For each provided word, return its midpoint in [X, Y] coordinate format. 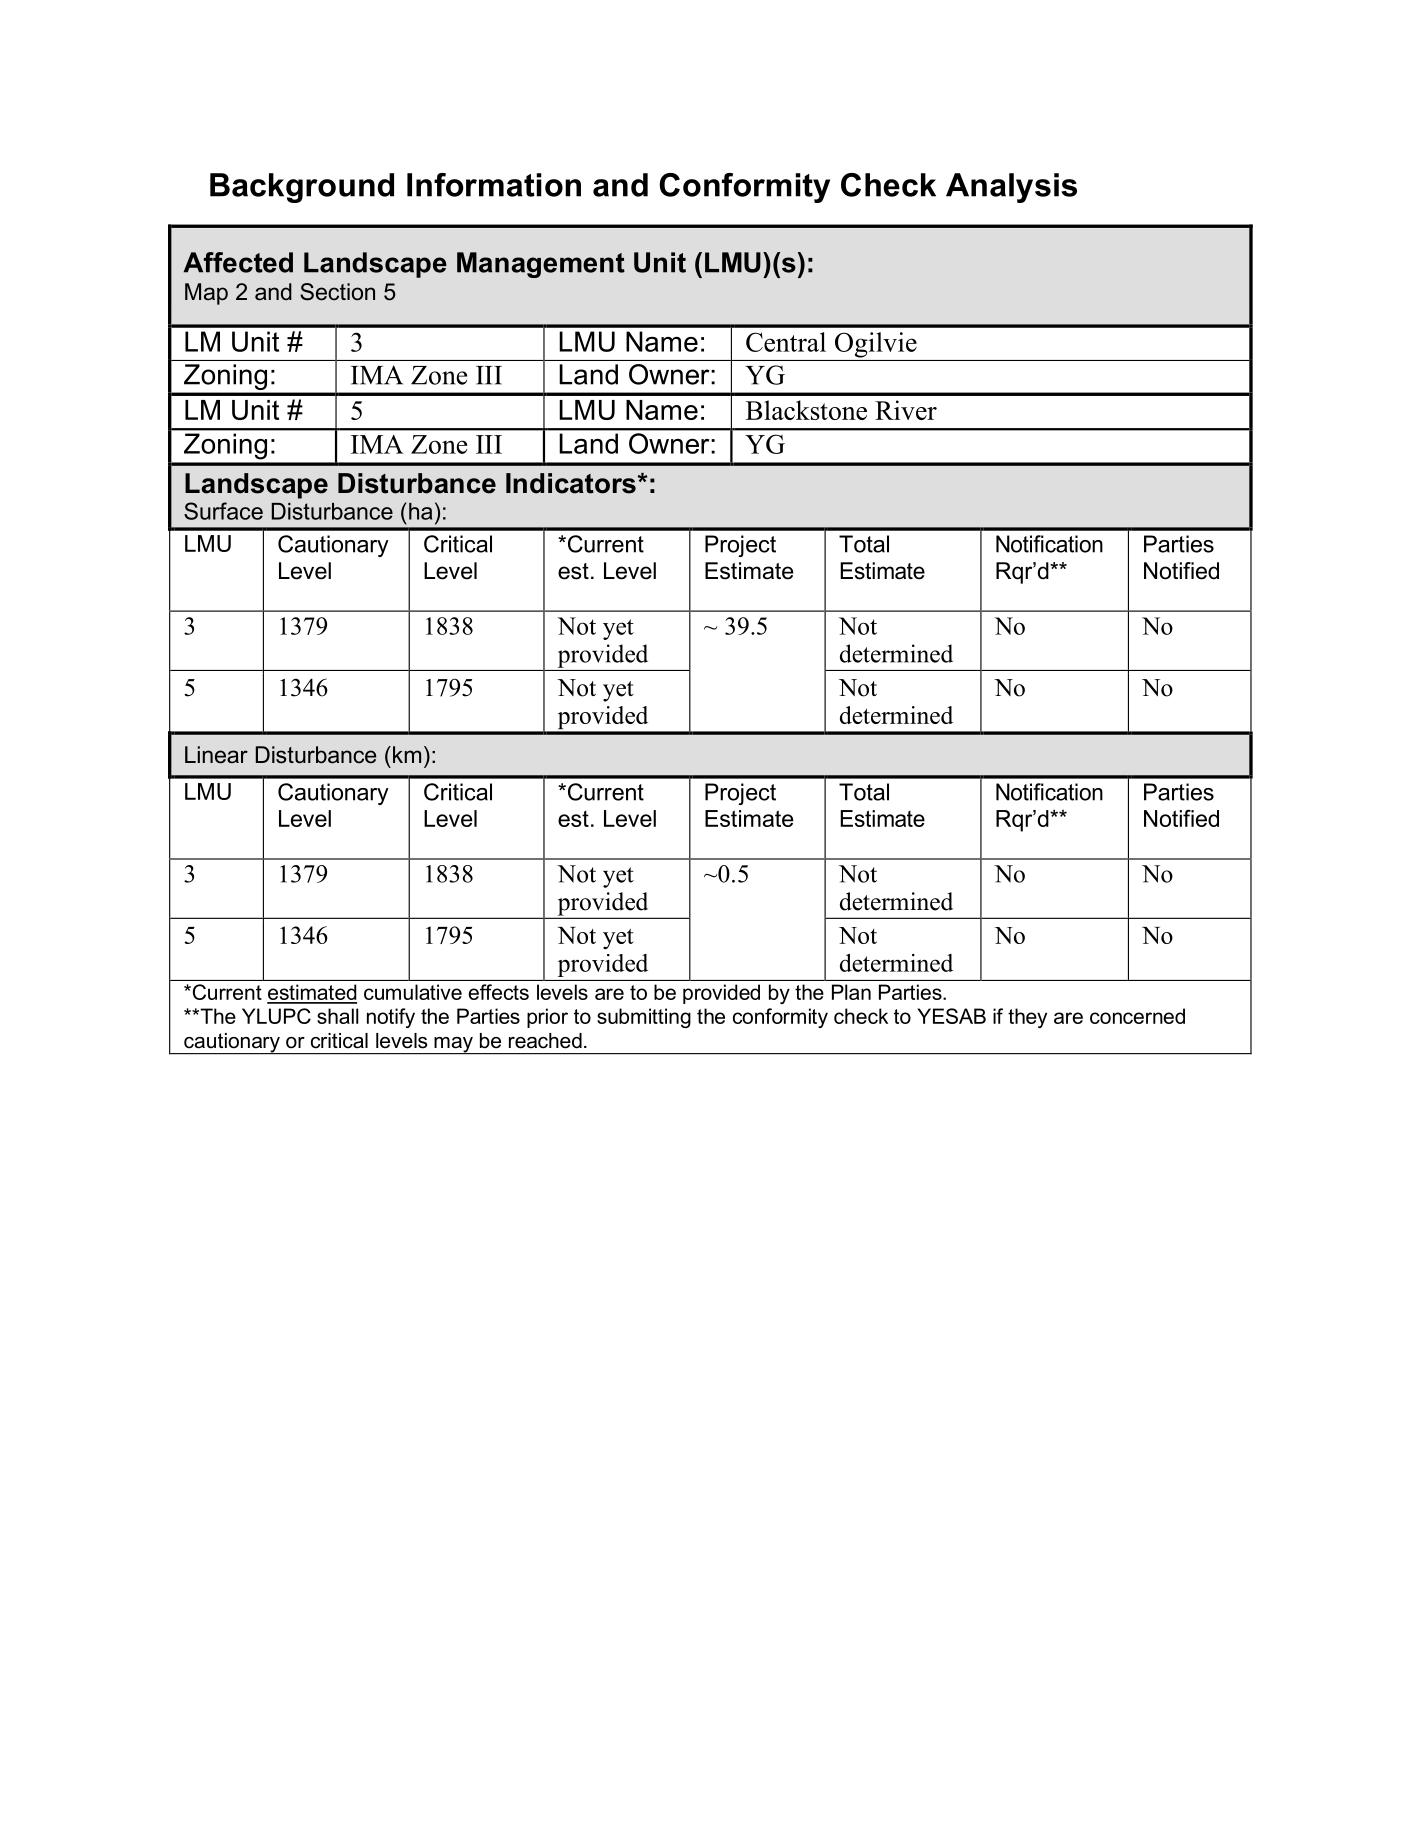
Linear [216, 755]
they [1027, 1018]
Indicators [571, 483]
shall [338, 1016]
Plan [851, 992]
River [906, 410]
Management [541, 265]
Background [302, 188]
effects [498, 992]
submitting [644, 1018]
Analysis [1011, 188]
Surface [223, 511]
